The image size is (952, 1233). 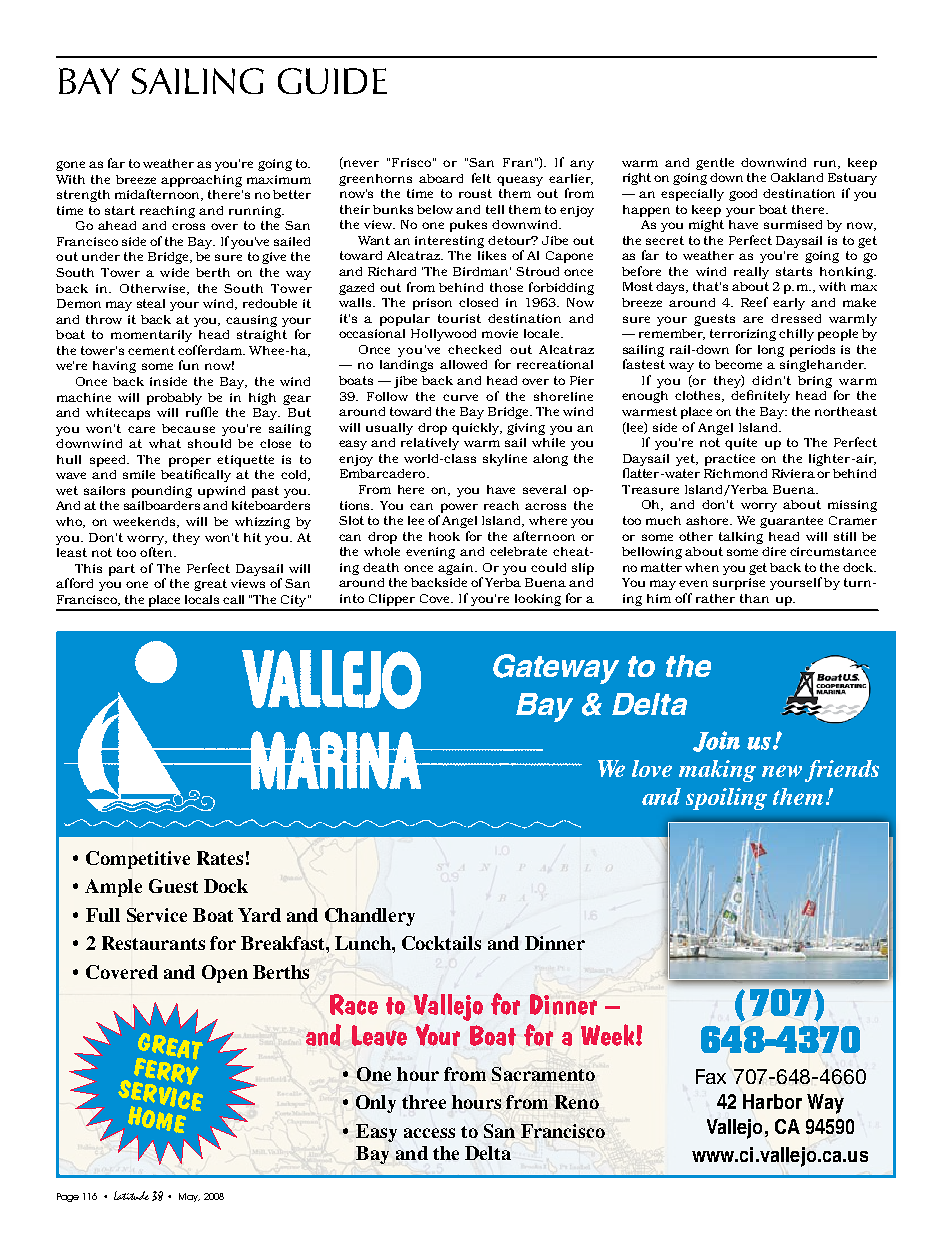 What do you see at coordinates (201, 181) in the screenshot?
I see `approaching` at bounding box center [201, 181].
